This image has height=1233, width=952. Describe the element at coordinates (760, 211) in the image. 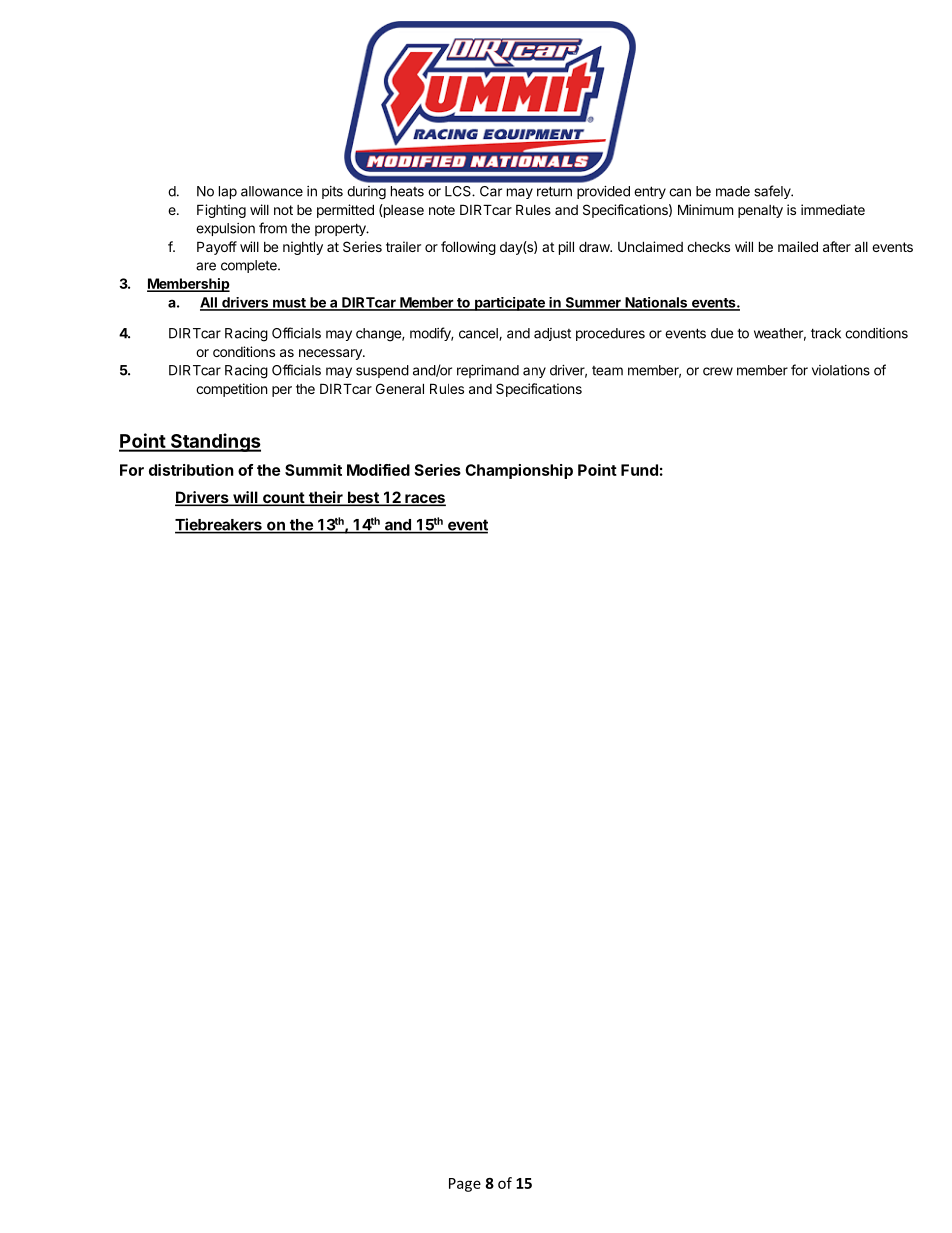

I see `penalty` at that location.
